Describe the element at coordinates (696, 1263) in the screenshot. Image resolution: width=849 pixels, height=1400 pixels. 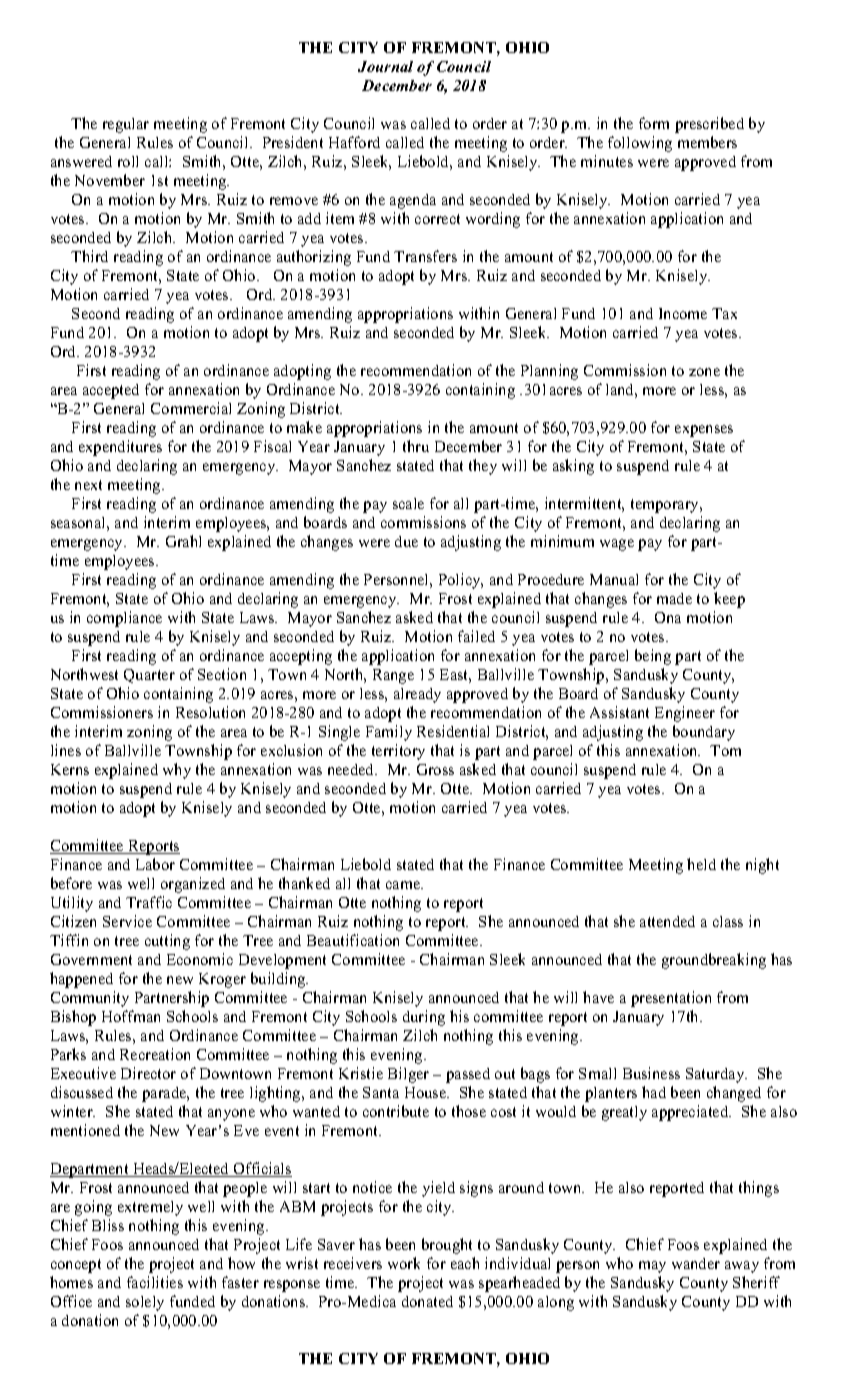
I see `wander` at that location.
